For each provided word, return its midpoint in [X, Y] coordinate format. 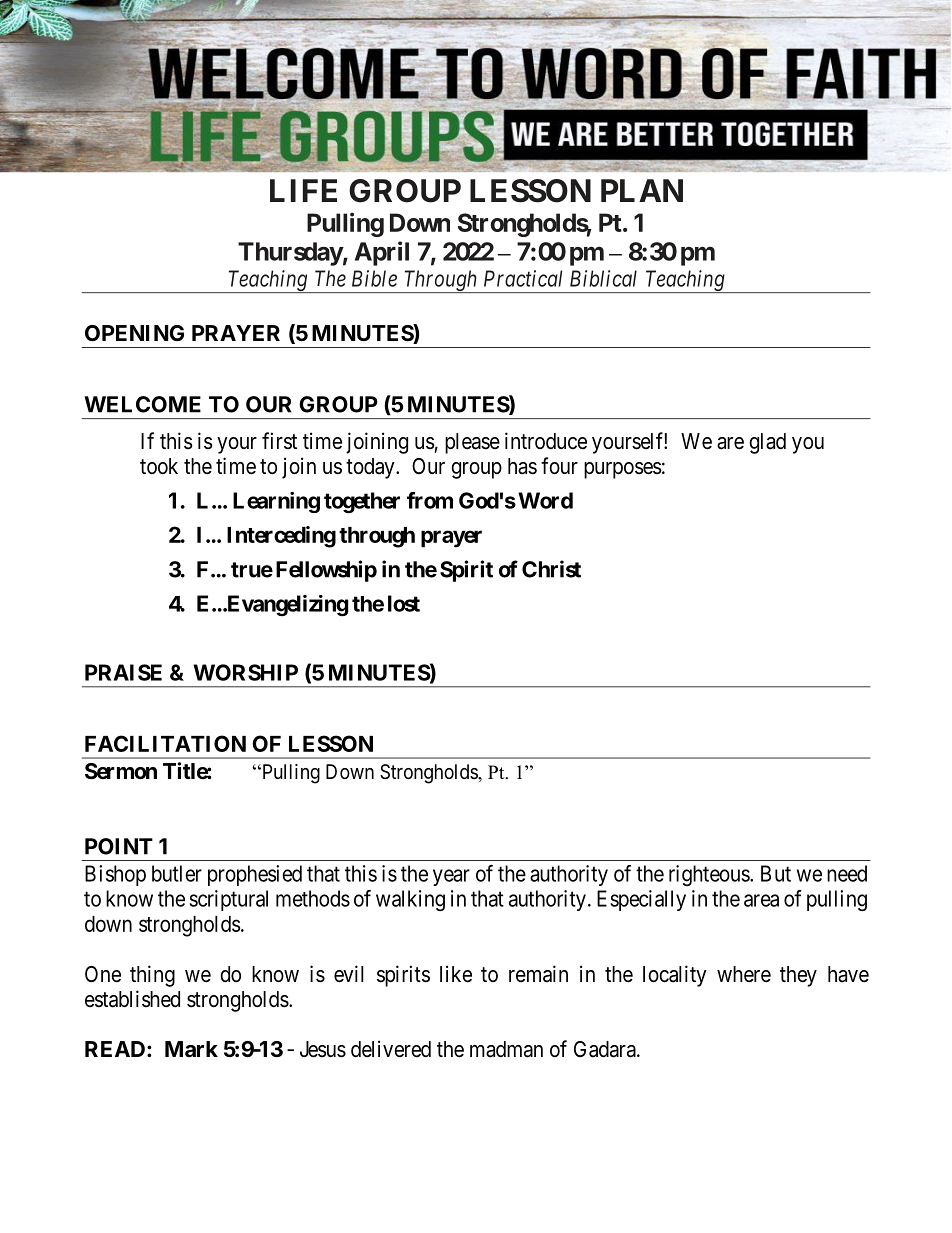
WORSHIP [245, 672]
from [430, 500]
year [451, 877]
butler [177, 873]
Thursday [290, 254]
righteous [710, 875]
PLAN [642, 190]
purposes [623, 470]
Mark [191, 1049]
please [472, 443]
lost [404, 603]
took [159, 466]
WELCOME [142, 404]
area [761, 900]
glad [767, 443]
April [382, 253]
